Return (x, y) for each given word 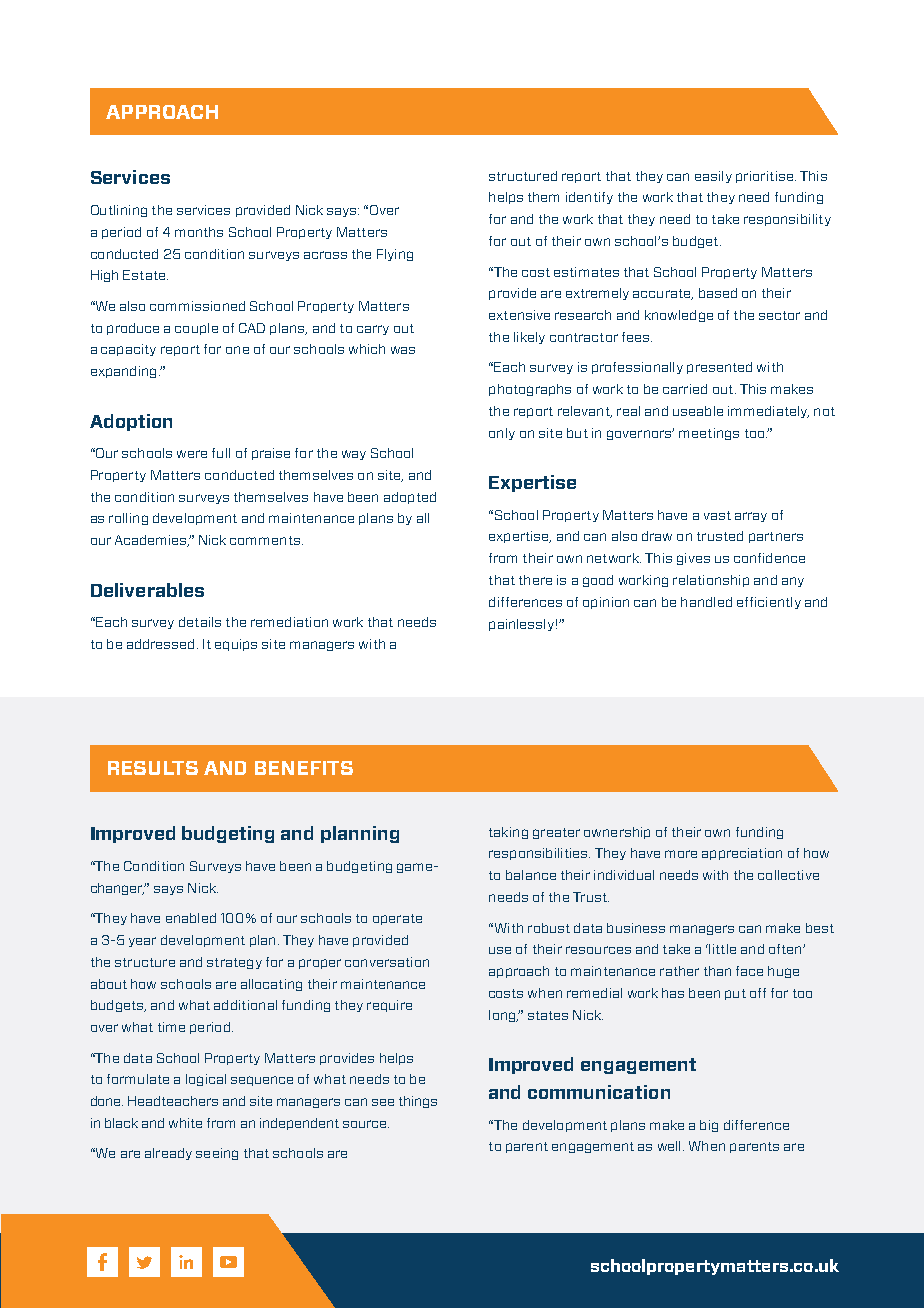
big (709, 1126)
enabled (191, 918)
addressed (160, 644)
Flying (395, 255)
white (185, 1123)
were (192, 454)
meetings (709, 434)
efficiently (769, 603)
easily (713, 177)
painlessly (521, 625)
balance (531, 875)
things (418, 1102)
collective (788, 875)
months (199, 232)
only (502, 434)
